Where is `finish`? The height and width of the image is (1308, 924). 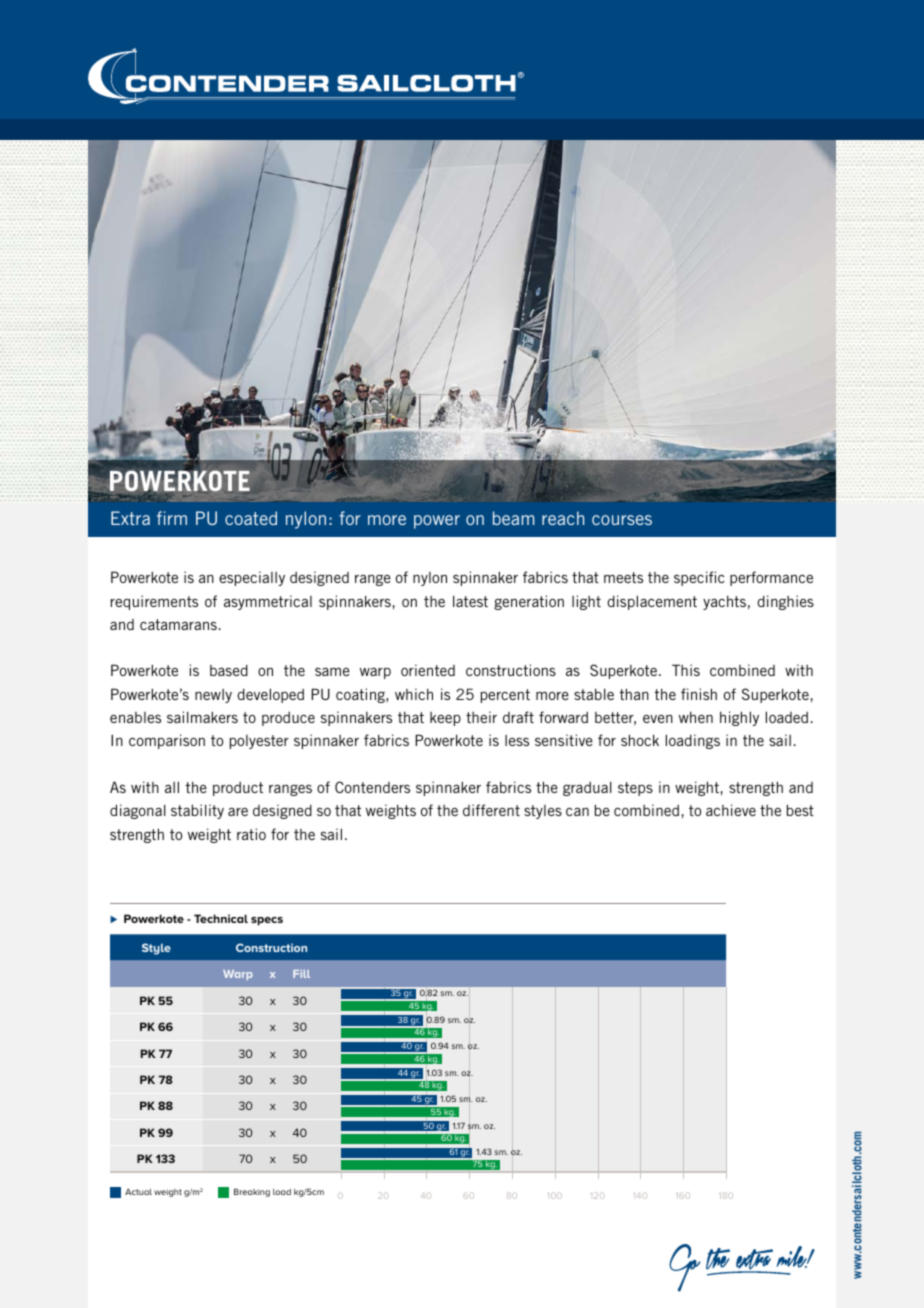 finish is located at coordinates (699, 694).
